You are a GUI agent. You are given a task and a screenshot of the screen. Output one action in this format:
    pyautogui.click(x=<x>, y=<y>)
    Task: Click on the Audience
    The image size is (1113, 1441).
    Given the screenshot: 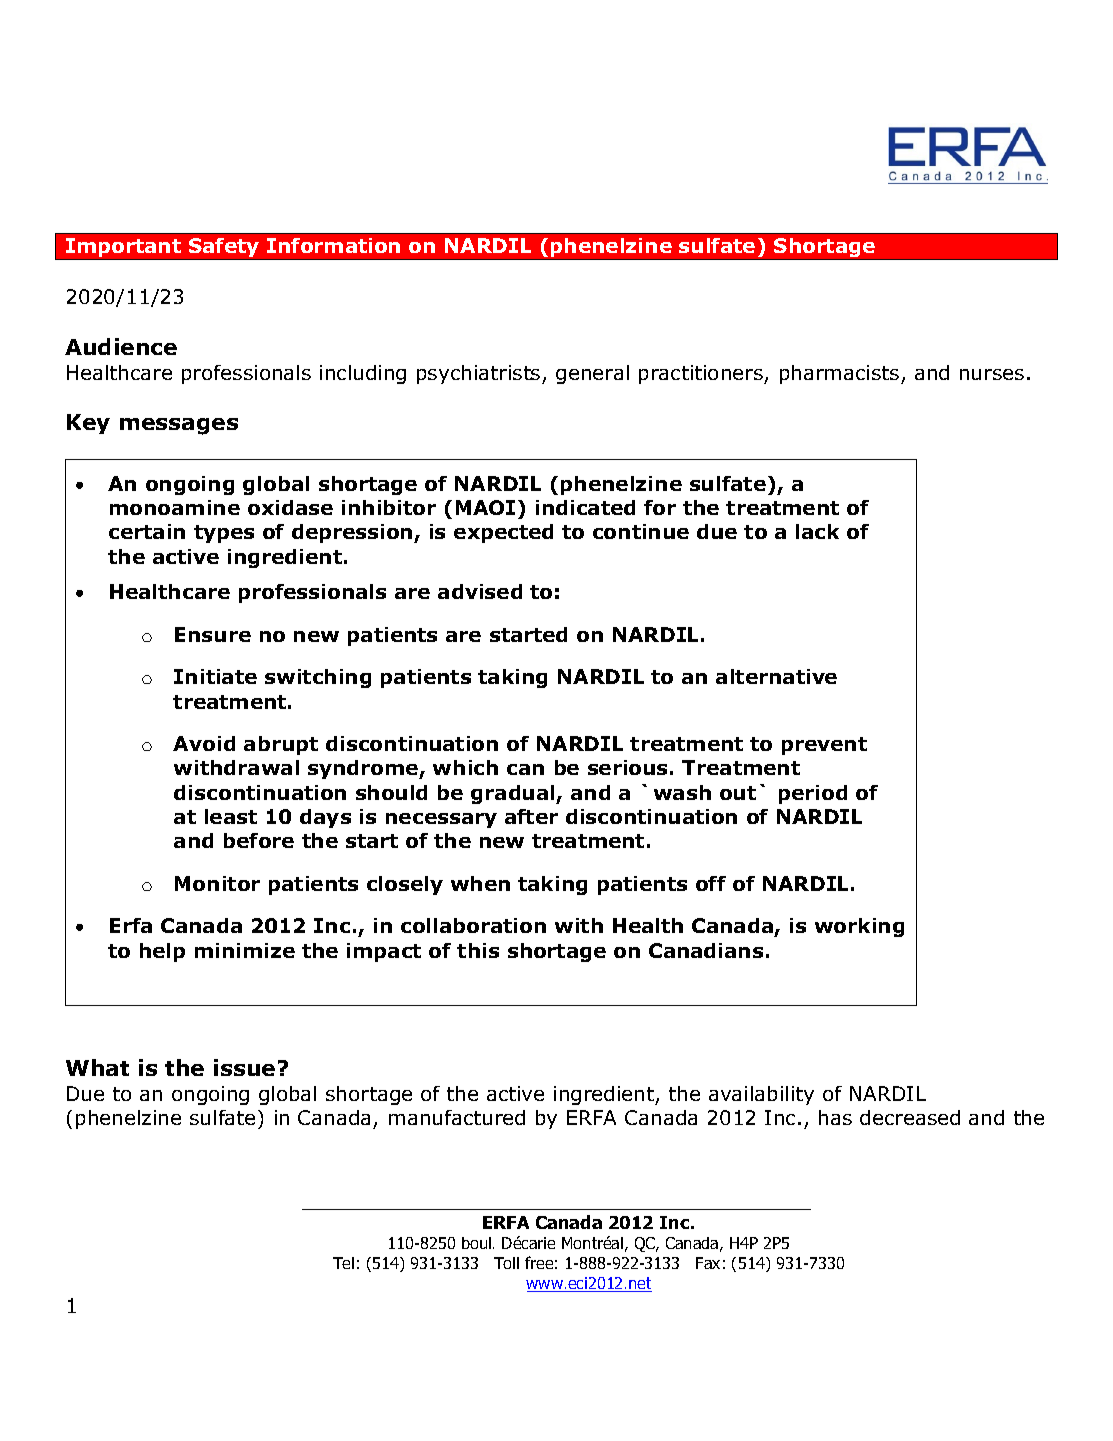 What is the action you would take?
    pyautogui.click(x=121, y=346)
